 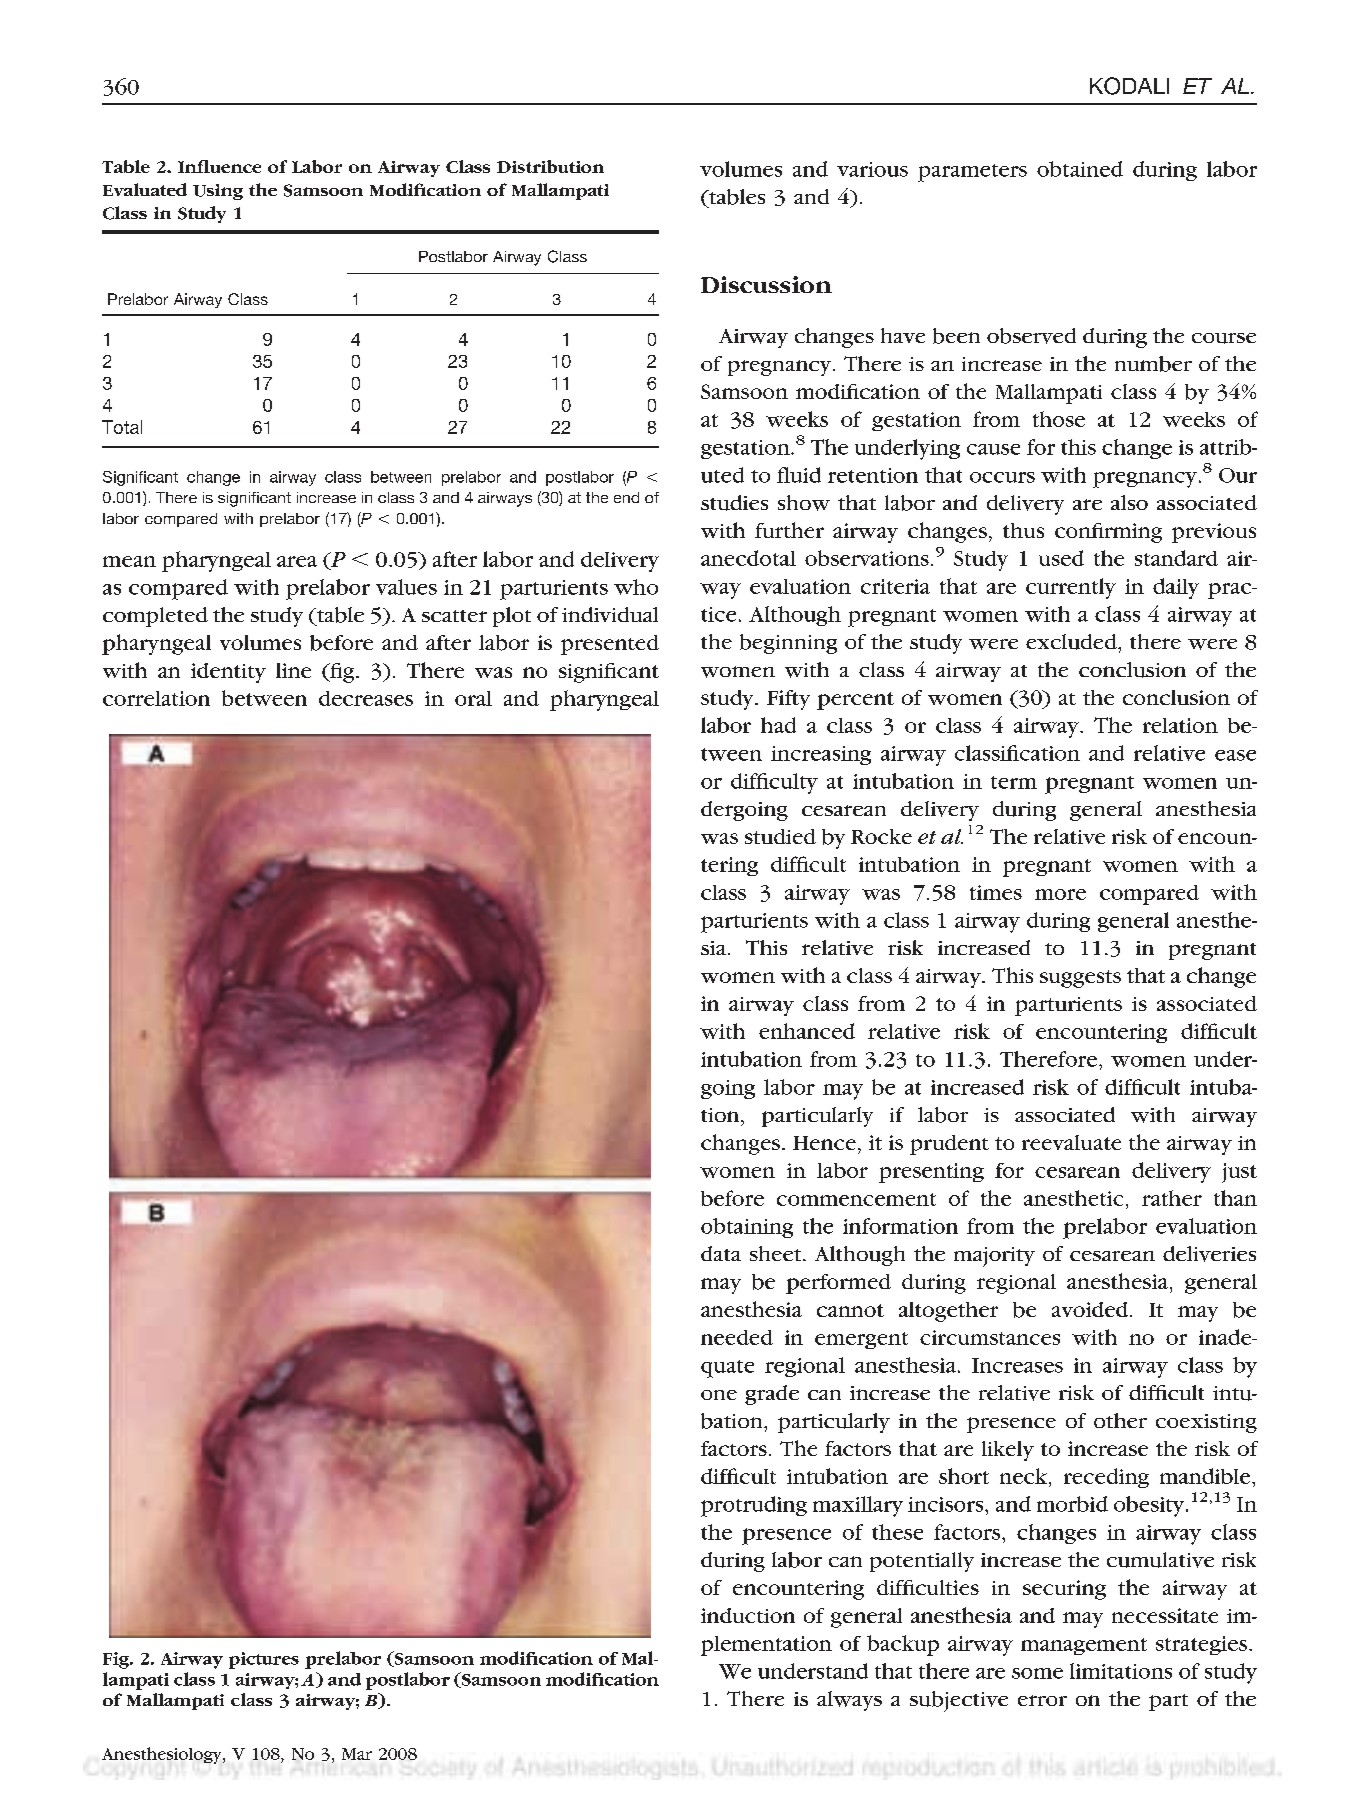 I want to click on error, so click(x=1042, y=1700).
